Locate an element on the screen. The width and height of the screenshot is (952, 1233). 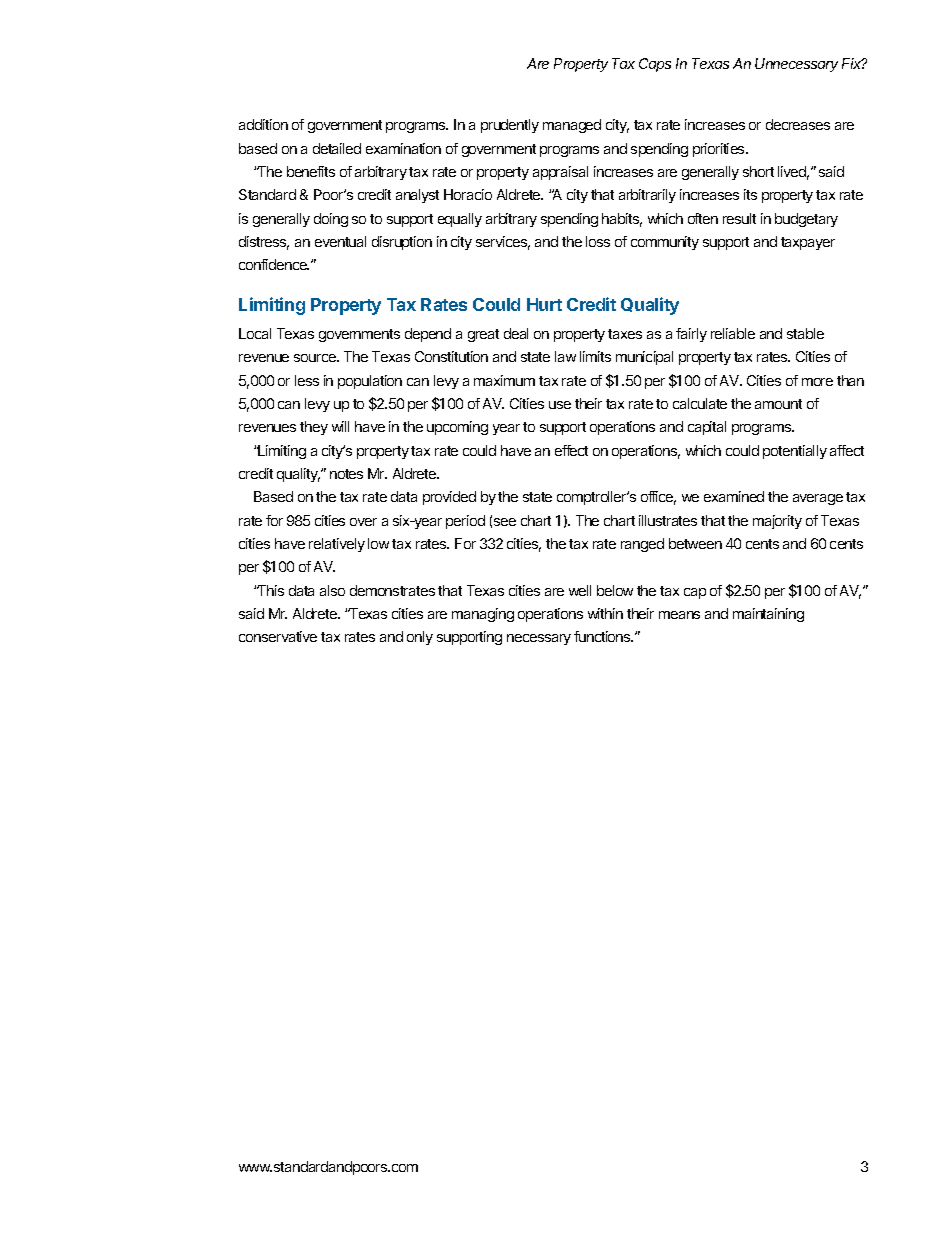
addition is located at coordinates (263, 124).
